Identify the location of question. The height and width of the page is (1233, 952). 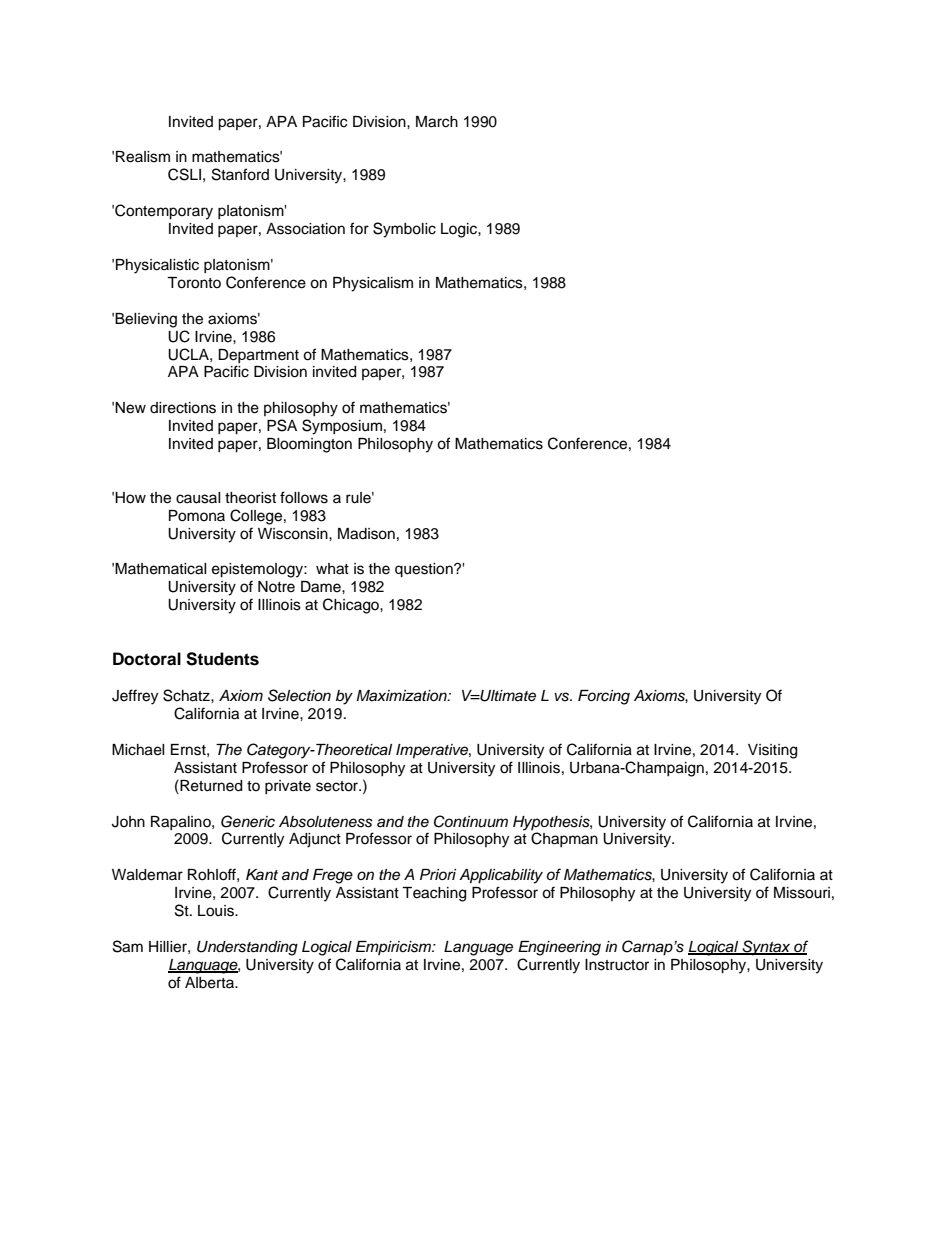
(425, 570).
